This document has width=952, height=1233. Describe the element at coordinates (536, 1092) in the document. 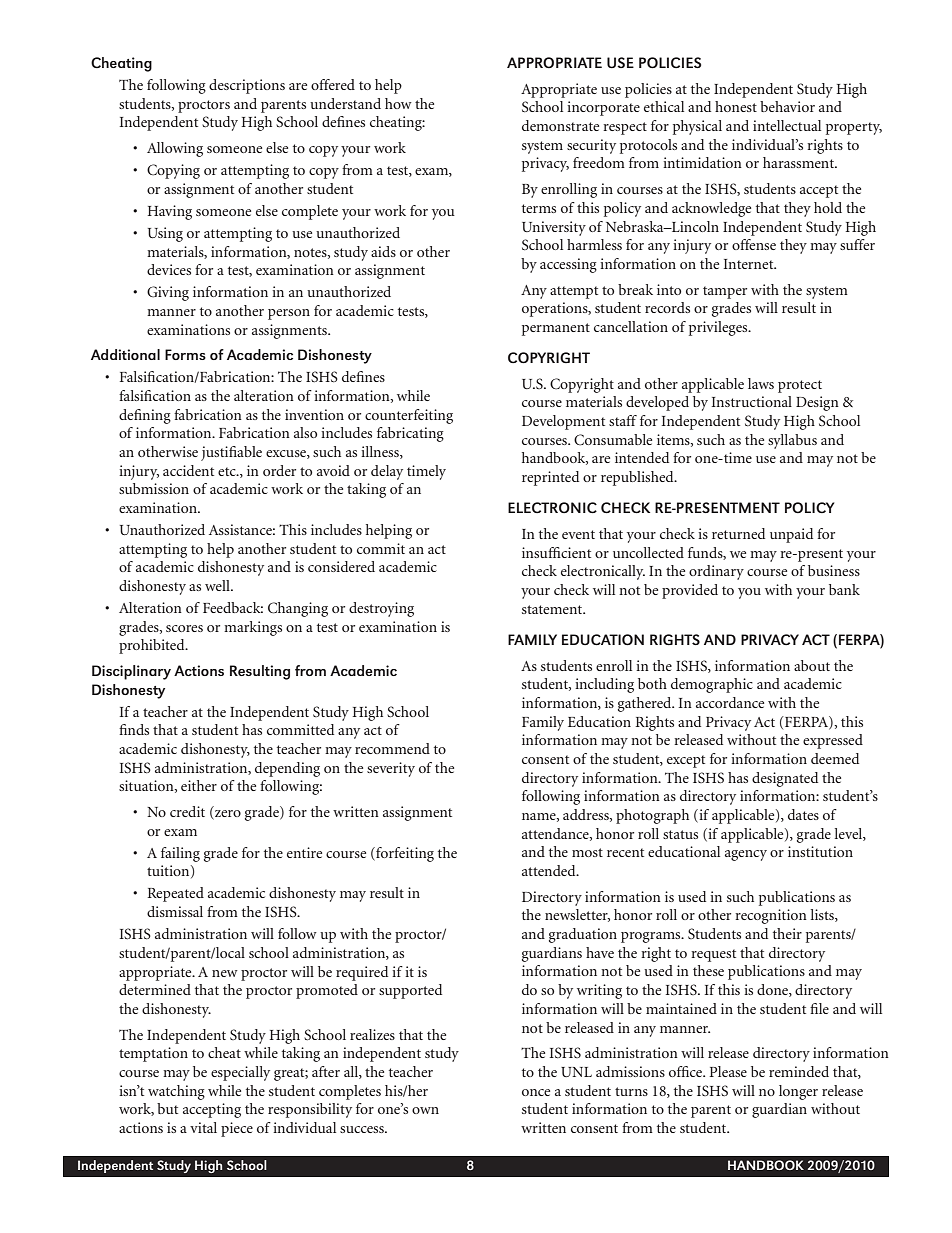

I see `once` at that location.
